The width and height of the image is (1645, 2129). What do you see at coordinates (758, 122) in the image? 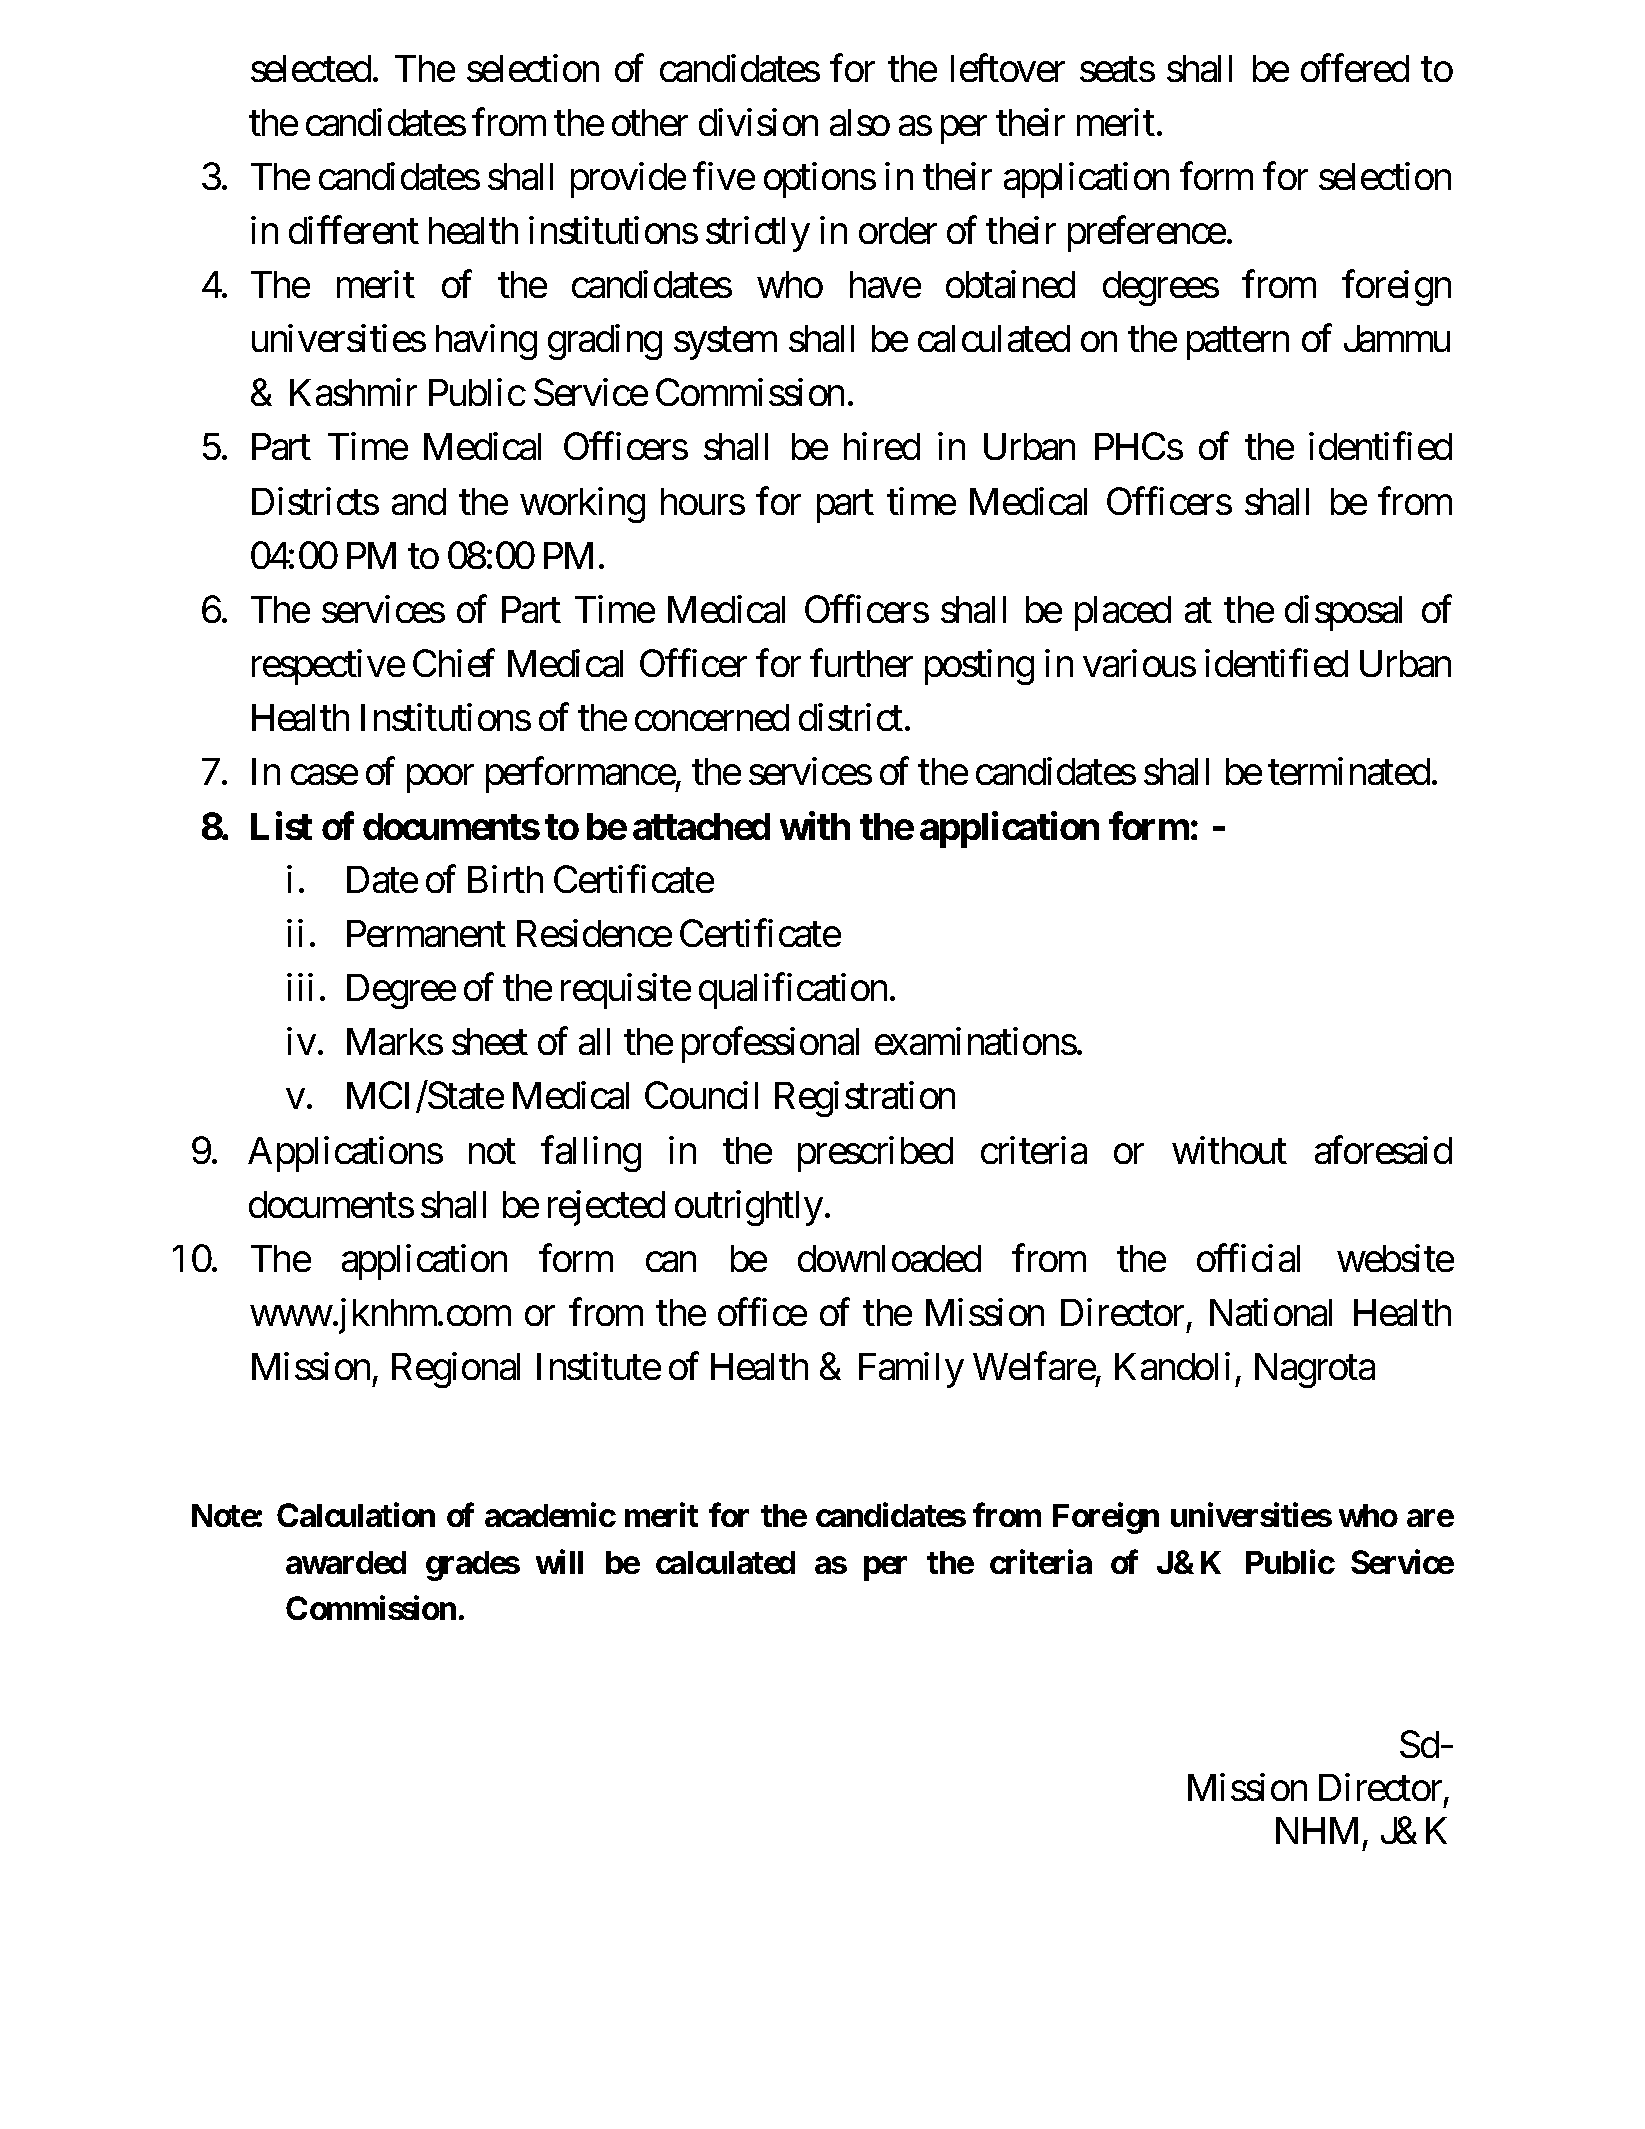
I see `division` at bounding box center [758, 122].
